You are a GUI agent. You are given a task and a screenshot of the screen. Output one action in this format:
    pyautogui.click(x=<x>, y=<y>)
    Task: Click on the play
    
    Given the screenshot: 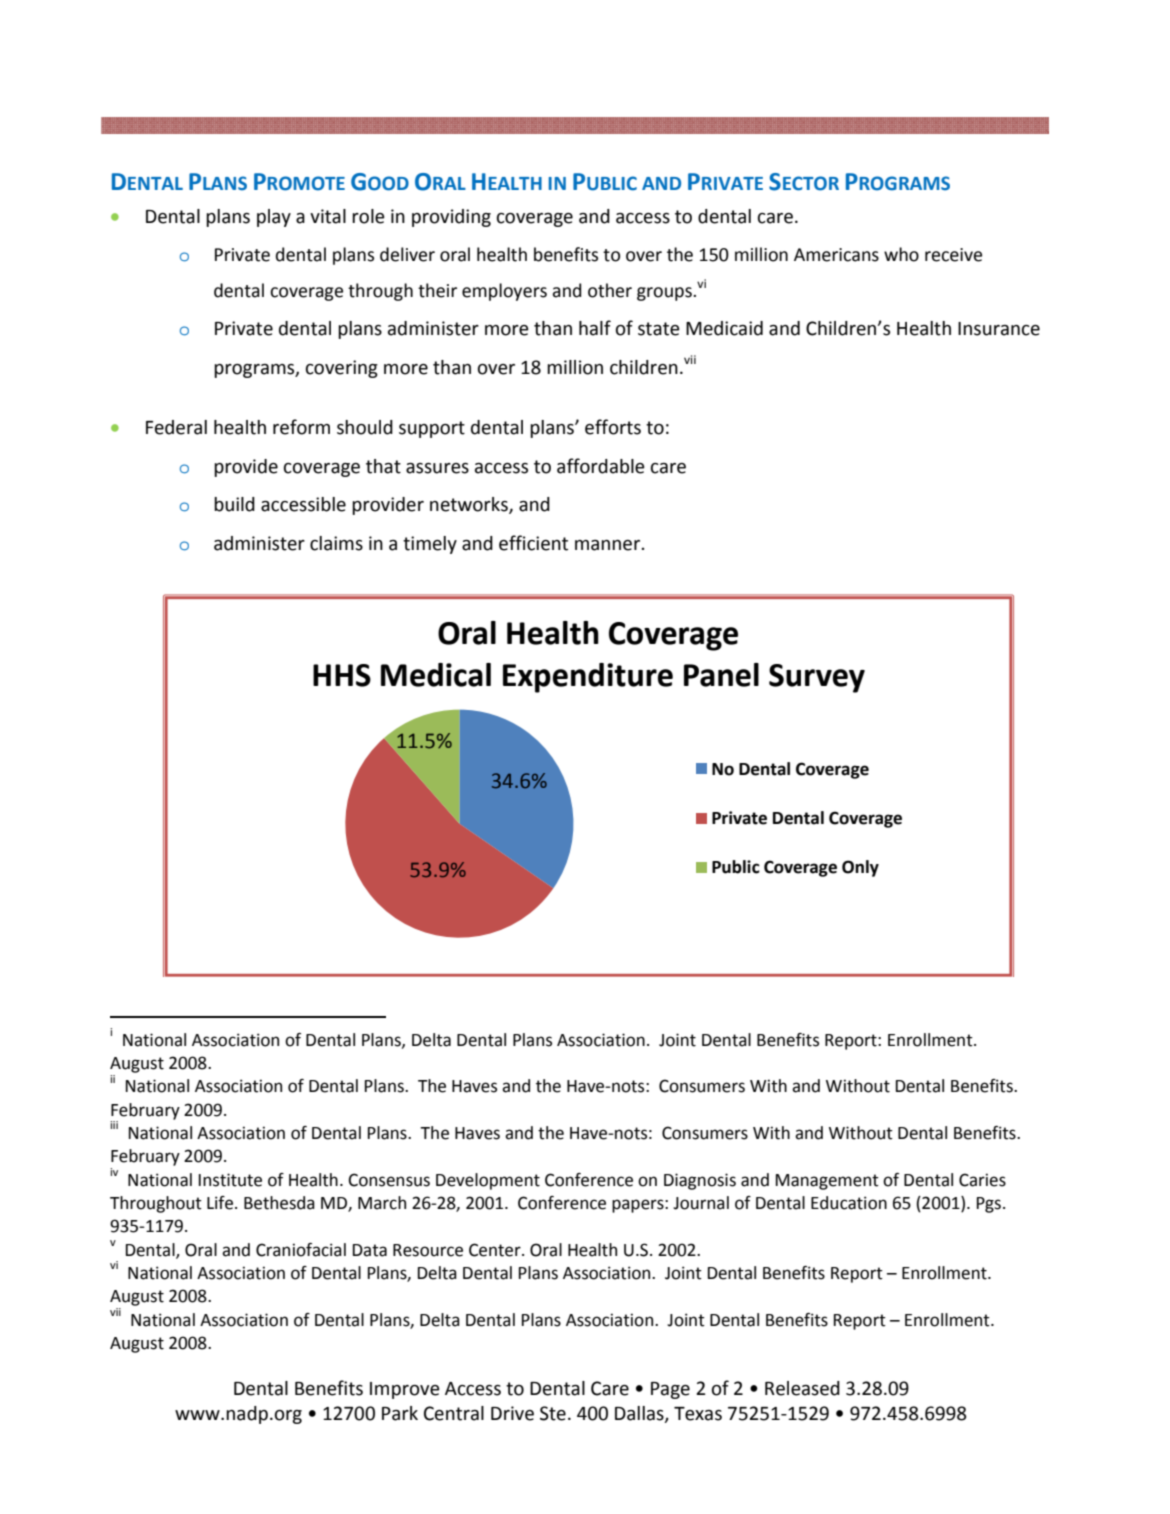 What is the action you would take?
    pyautogui.click(x=274, y=218)
